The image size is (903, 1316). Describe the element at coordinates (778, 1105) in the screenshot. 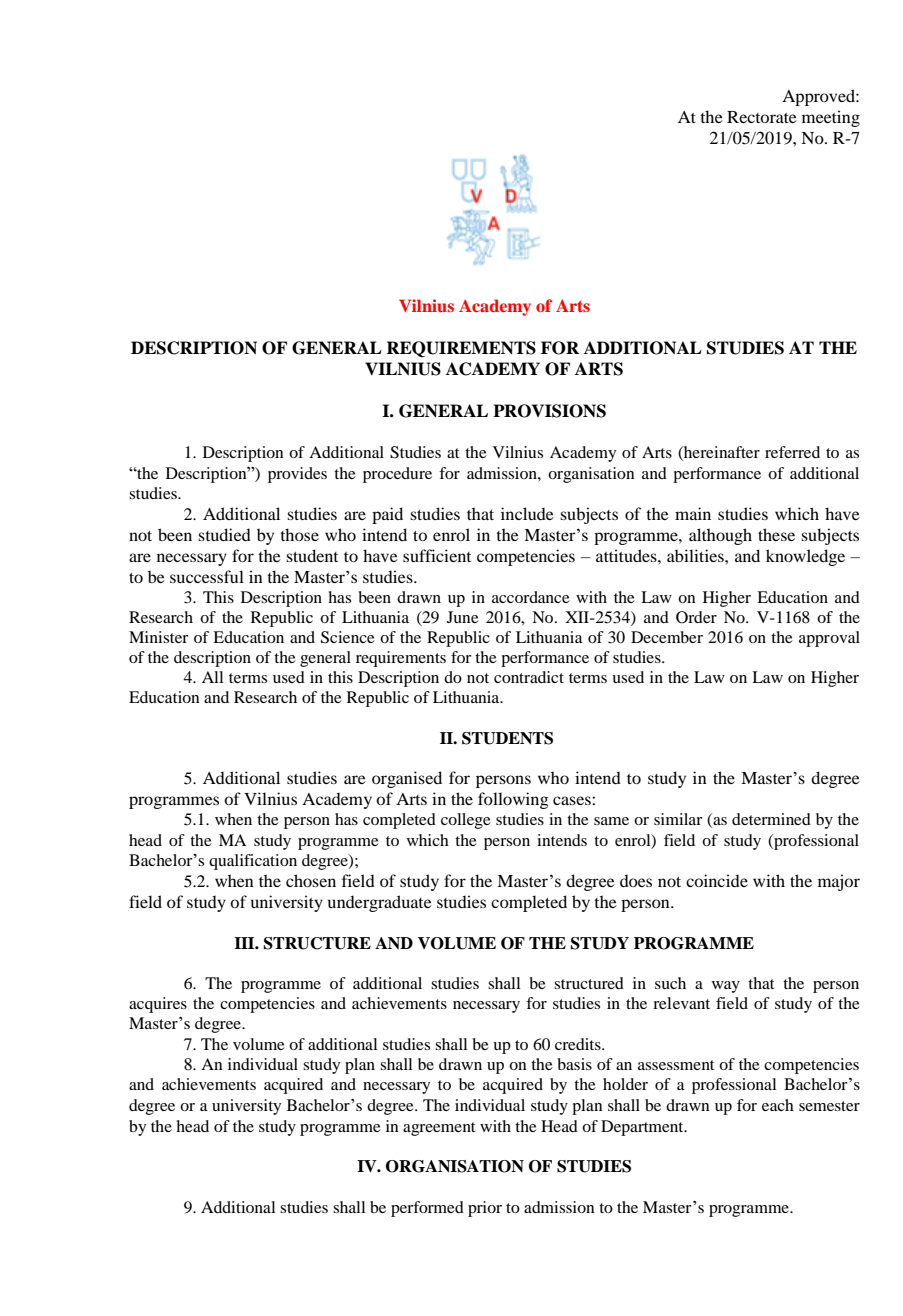

I see `each` at that location.
